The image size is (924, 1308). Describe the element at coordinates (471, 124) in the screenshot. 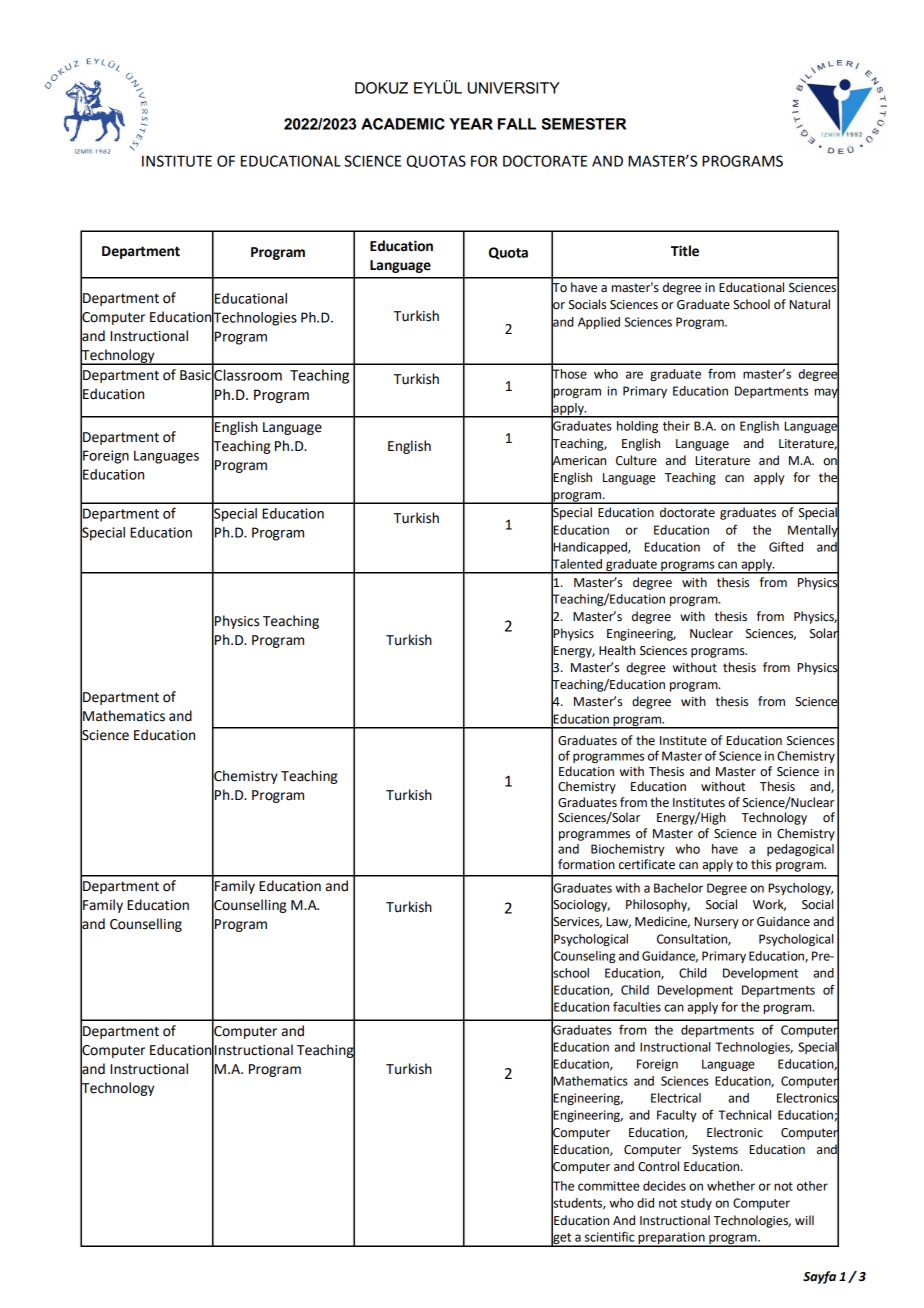

I see `YEAR` at that location.
